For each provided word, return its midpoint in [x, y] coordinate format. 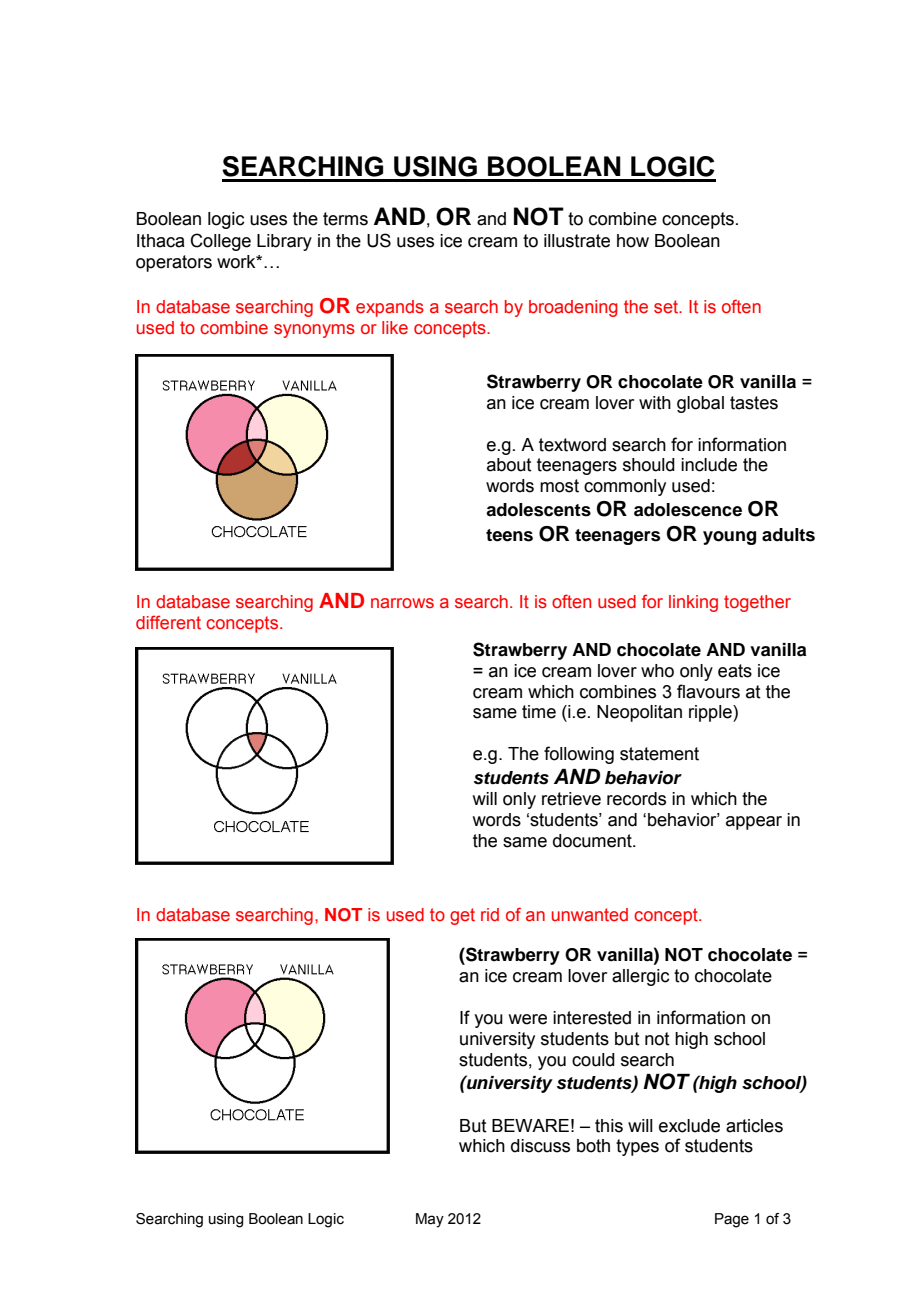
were [528, 1019]
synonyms [314, 331]
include [709, 465]
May [430, 1220]
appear [754, 823]
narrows [402, 603]
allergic [641, 977]
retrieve [571, 799]
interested [592, 1018]
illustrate [577, 241]
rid [490, 914]
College [220, 242]
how [633, 241]
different [168, 622]
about [509, 465]
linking [693, 603]
